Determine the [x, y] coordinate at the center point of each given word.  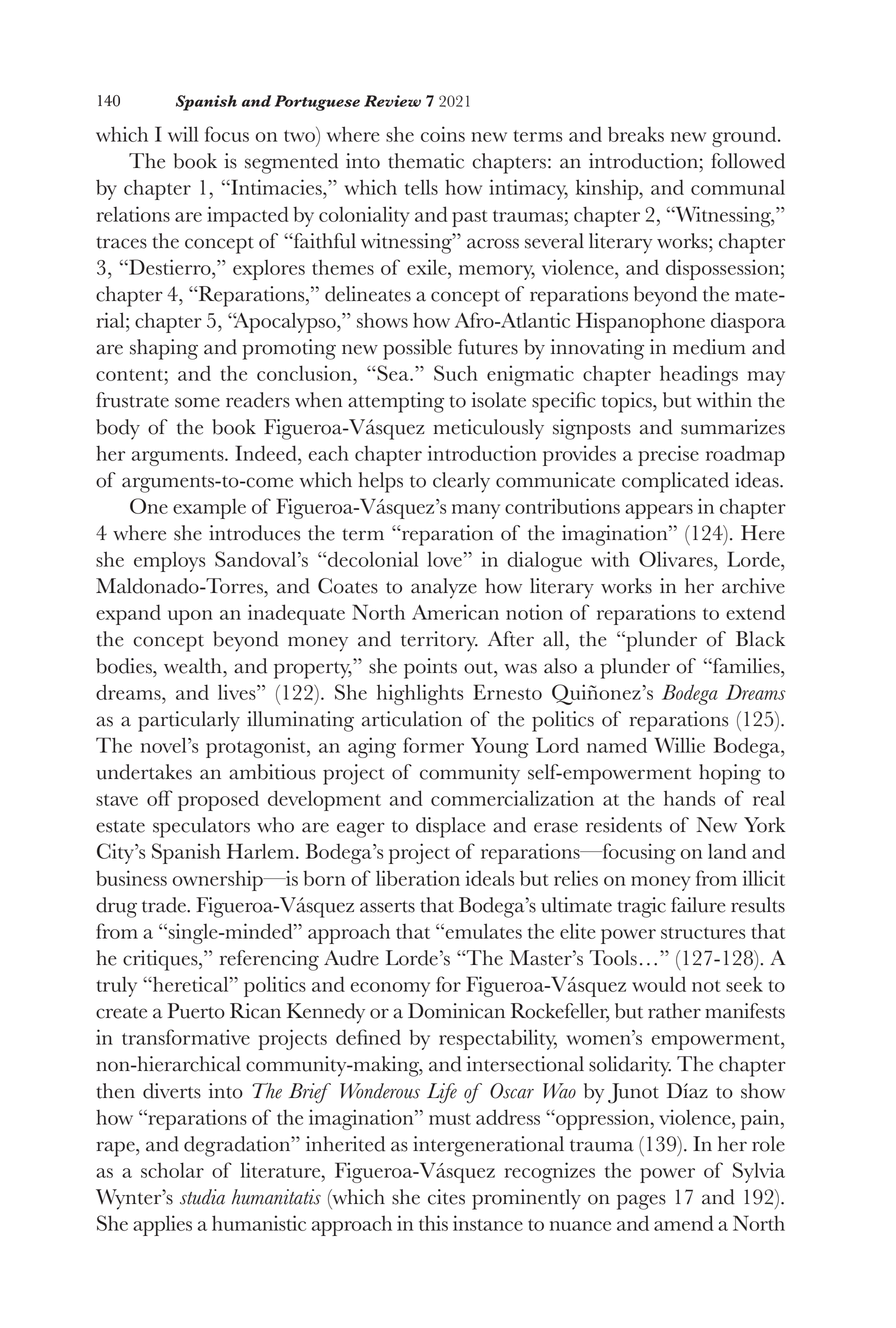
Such [456, 373]
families [746, 666]
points [430, 668]
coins [443, 134]
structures [703, 933]
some [197, 402]
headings [699, 375]
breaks [636, 134]
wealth [194, 666]
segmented [291, 163]
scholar [172, 1170]
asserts [387, 906]
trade [165, 905]
